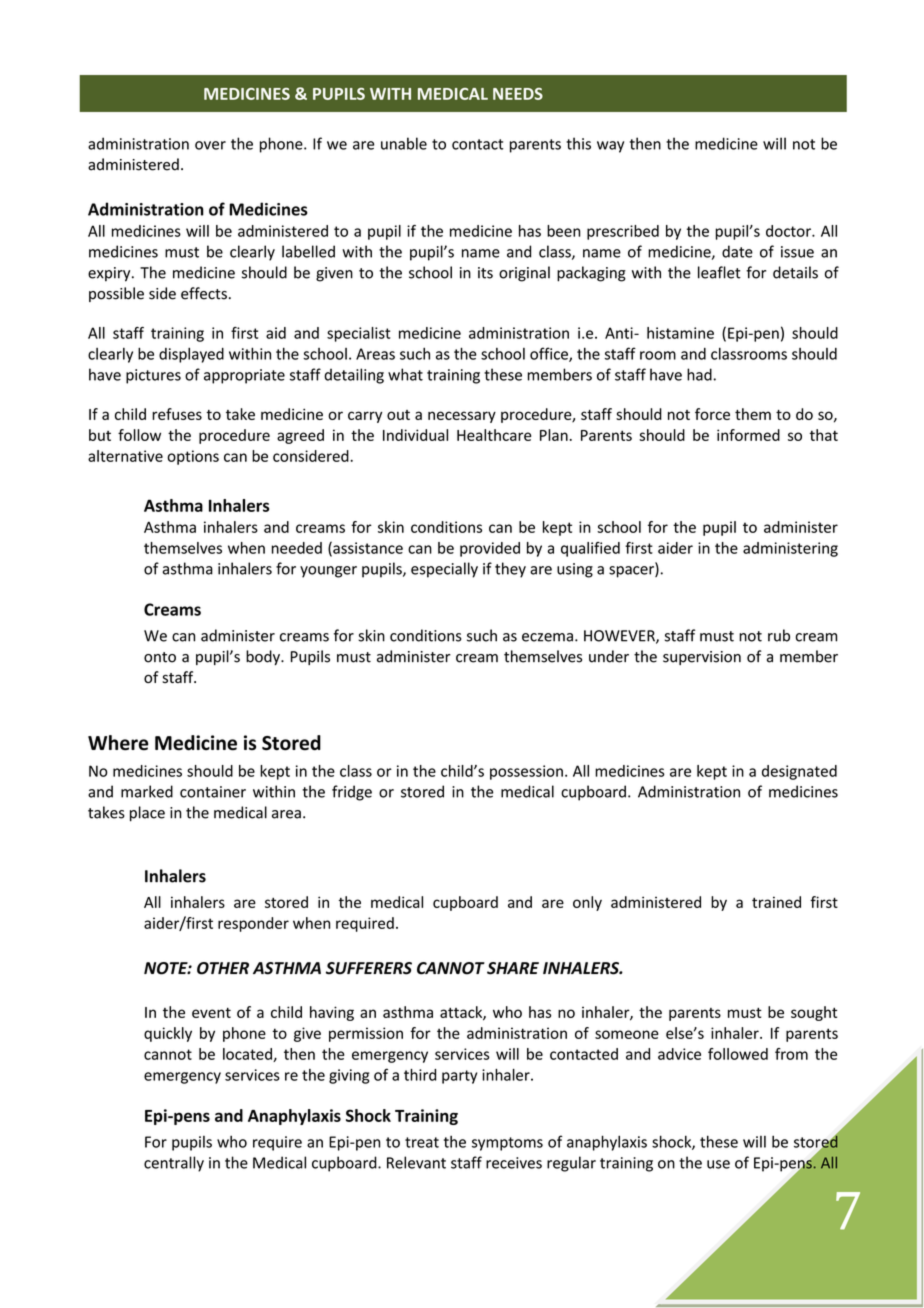 The width and height of the screenshot is (924, 1308). Describe the element at coordinates (210, 145) in the screenshot. I see `over` at that location.
